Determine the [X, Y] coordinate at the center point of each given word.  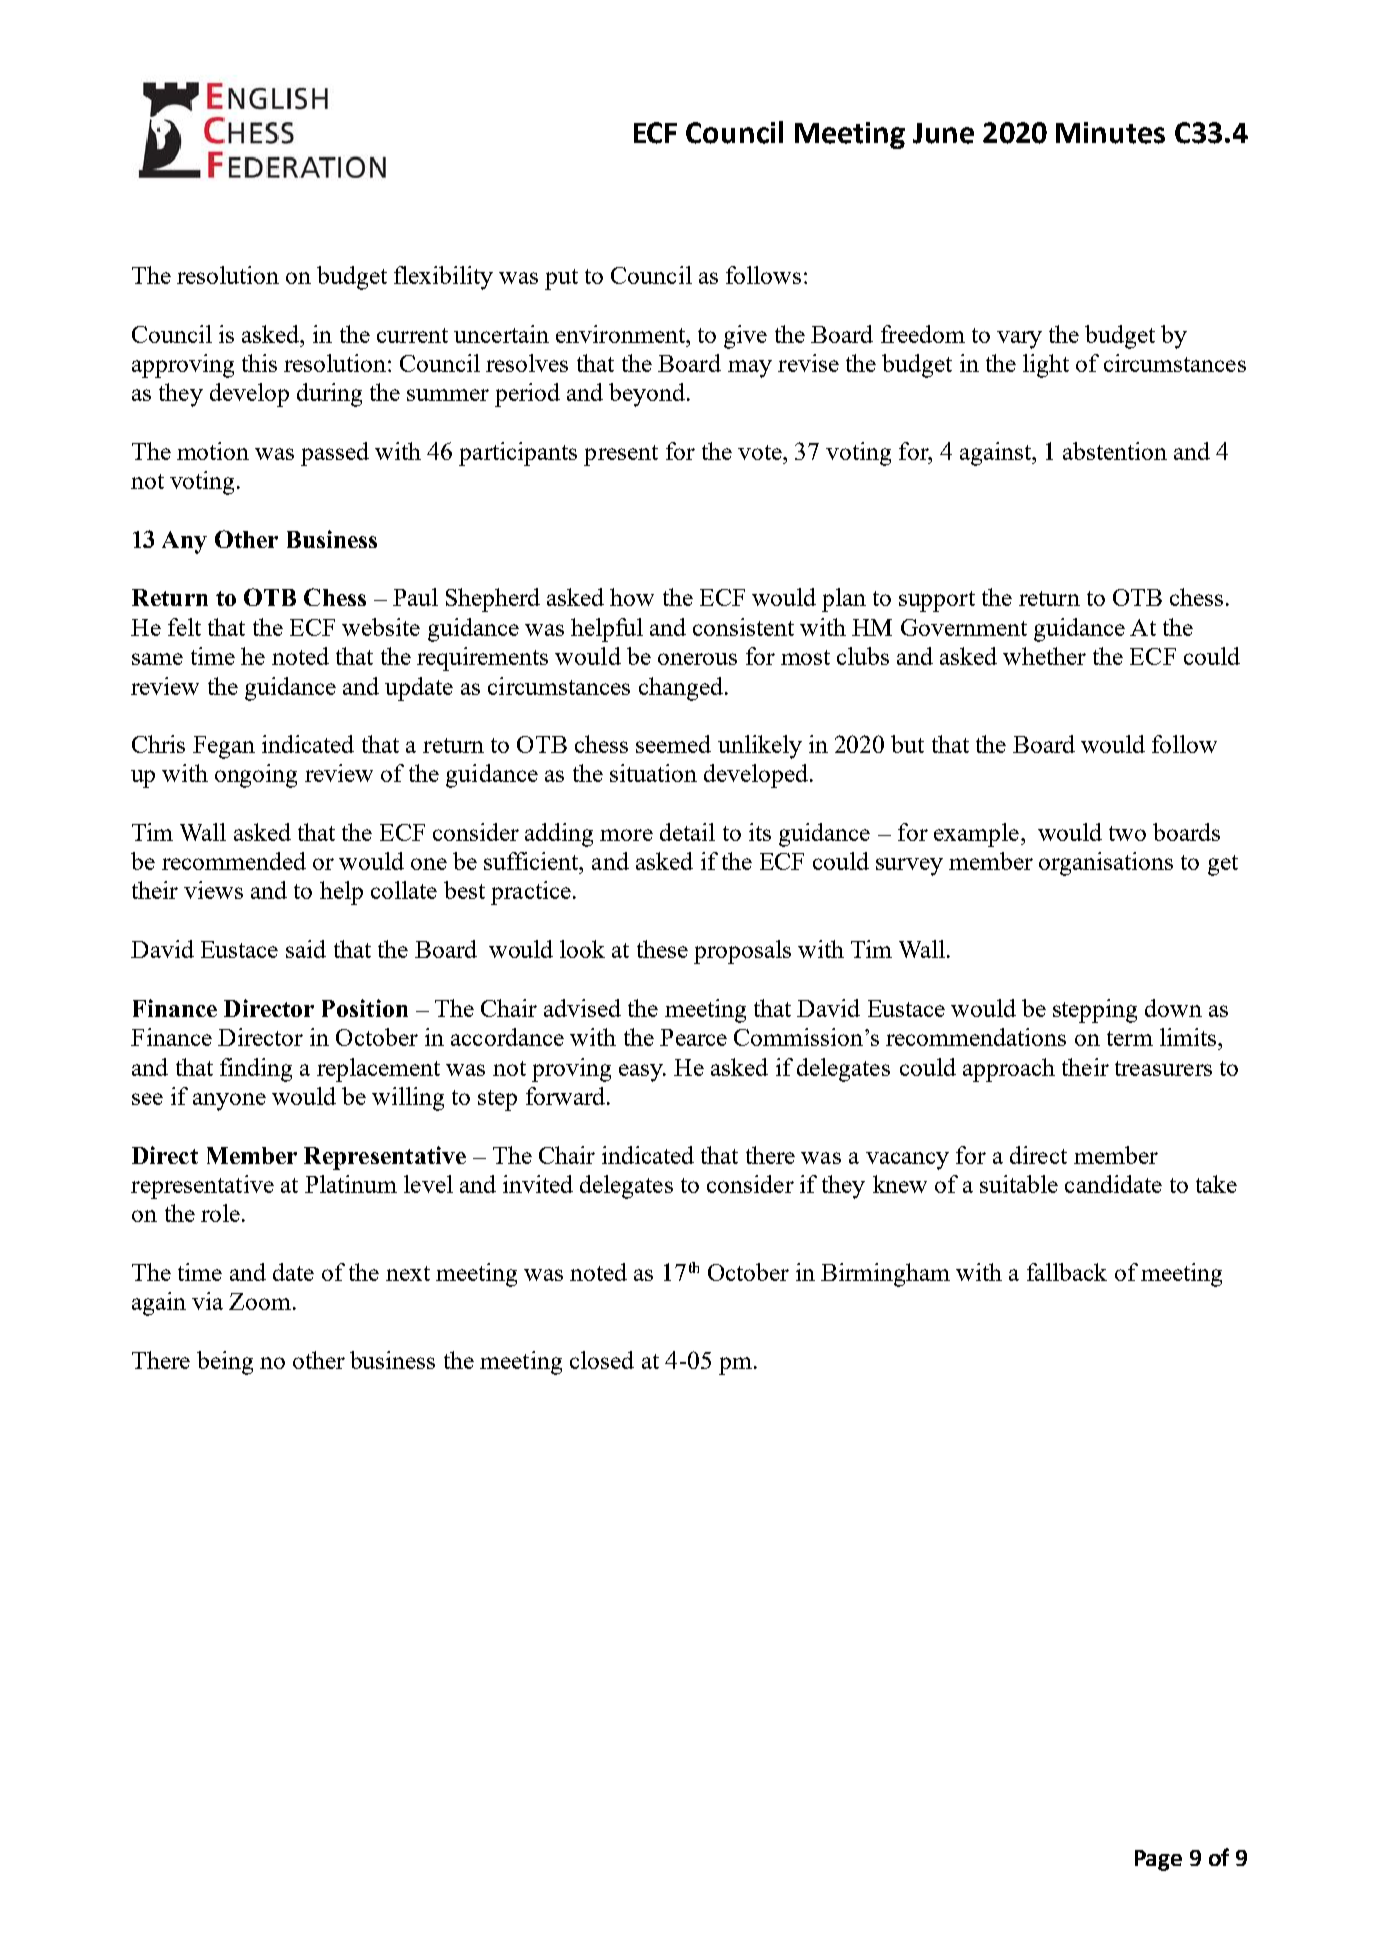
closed [602, 1360]
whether [1044, 656]
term [1130, 1038]
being [225, 1363]
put [561, 279]
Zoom [261, 1301]
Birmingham [885, 1275]
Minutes [1110, 133]
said [306, 949]
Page [1158, 1860]
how [632, 597]
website [381, 627]
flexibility [443, 278]
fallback [1067, 1272]
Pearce [693, 1037]
